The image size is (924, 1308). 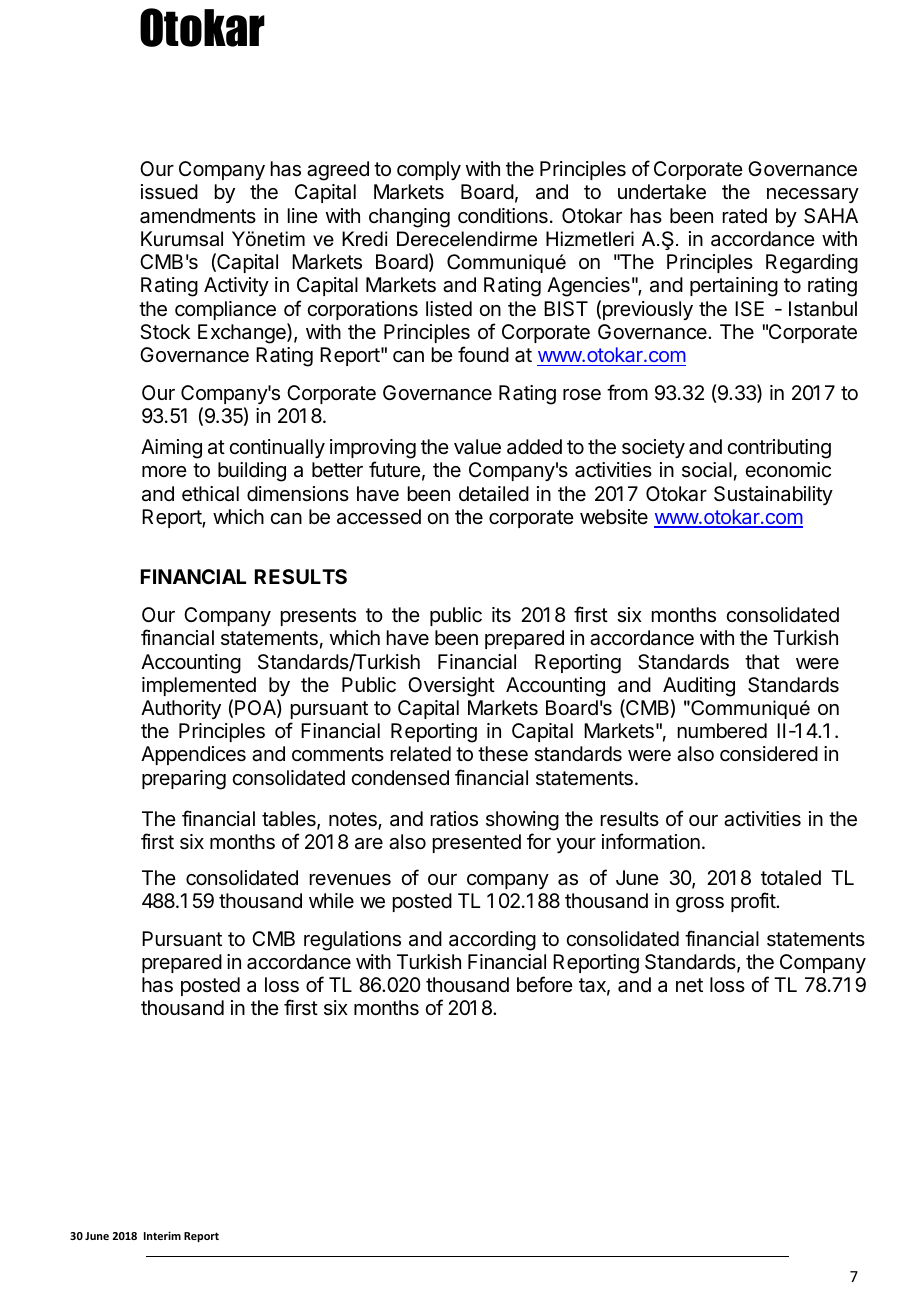 I want to click on conditions, so click(x=503, y=216).
